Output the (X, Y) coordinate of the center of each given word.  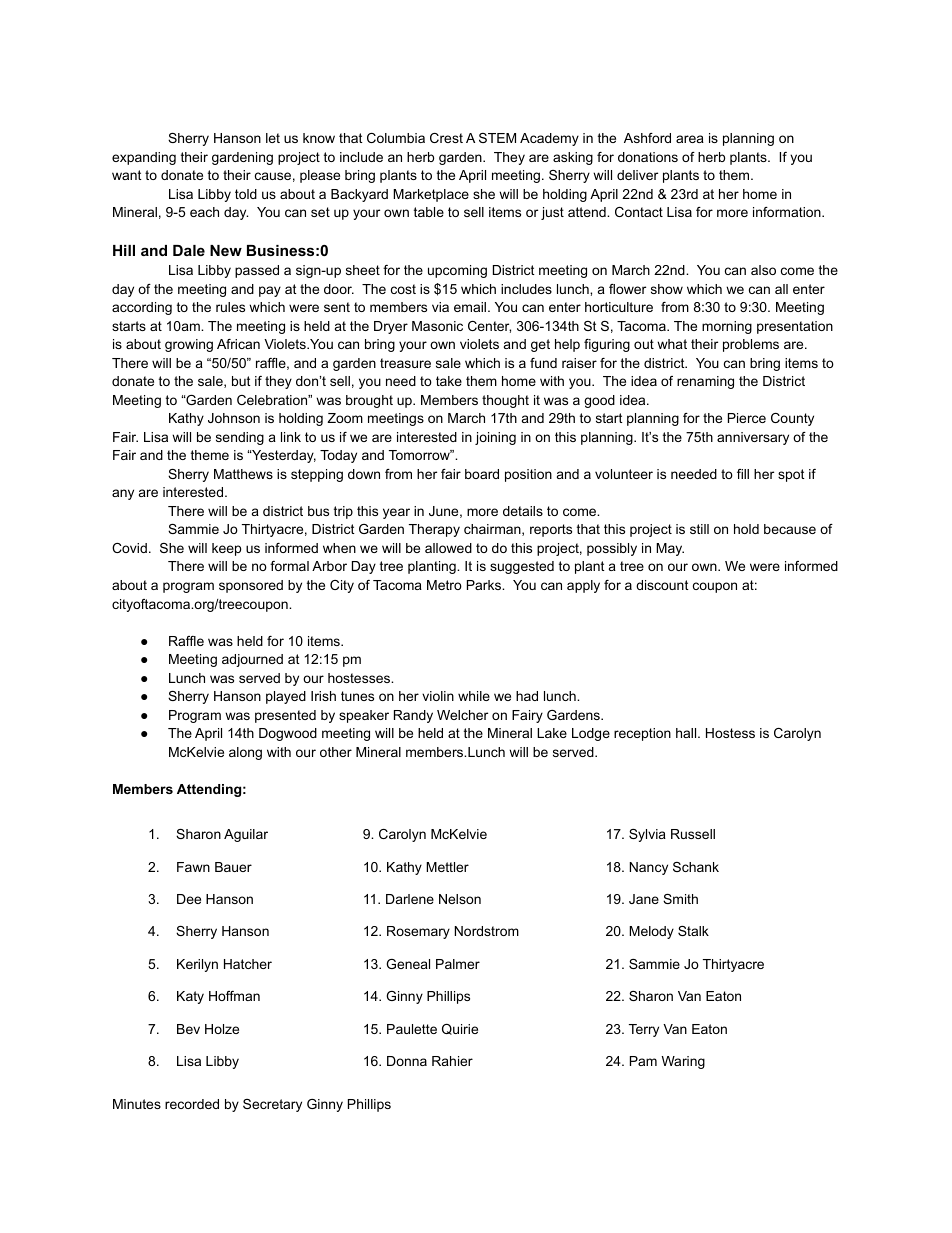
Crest (446, 138)
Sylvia (647, 835)
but (241, 381)
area (690, 139)
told (246, 194)
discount (662, 585)
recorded (192, 1104)
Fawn (193, 867)
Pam (643, 1061)
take (449, 381)
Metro (444, 585)
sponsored (251, 586)
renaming (705, 382)
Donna (407, 1061)
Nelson (460, 899)
